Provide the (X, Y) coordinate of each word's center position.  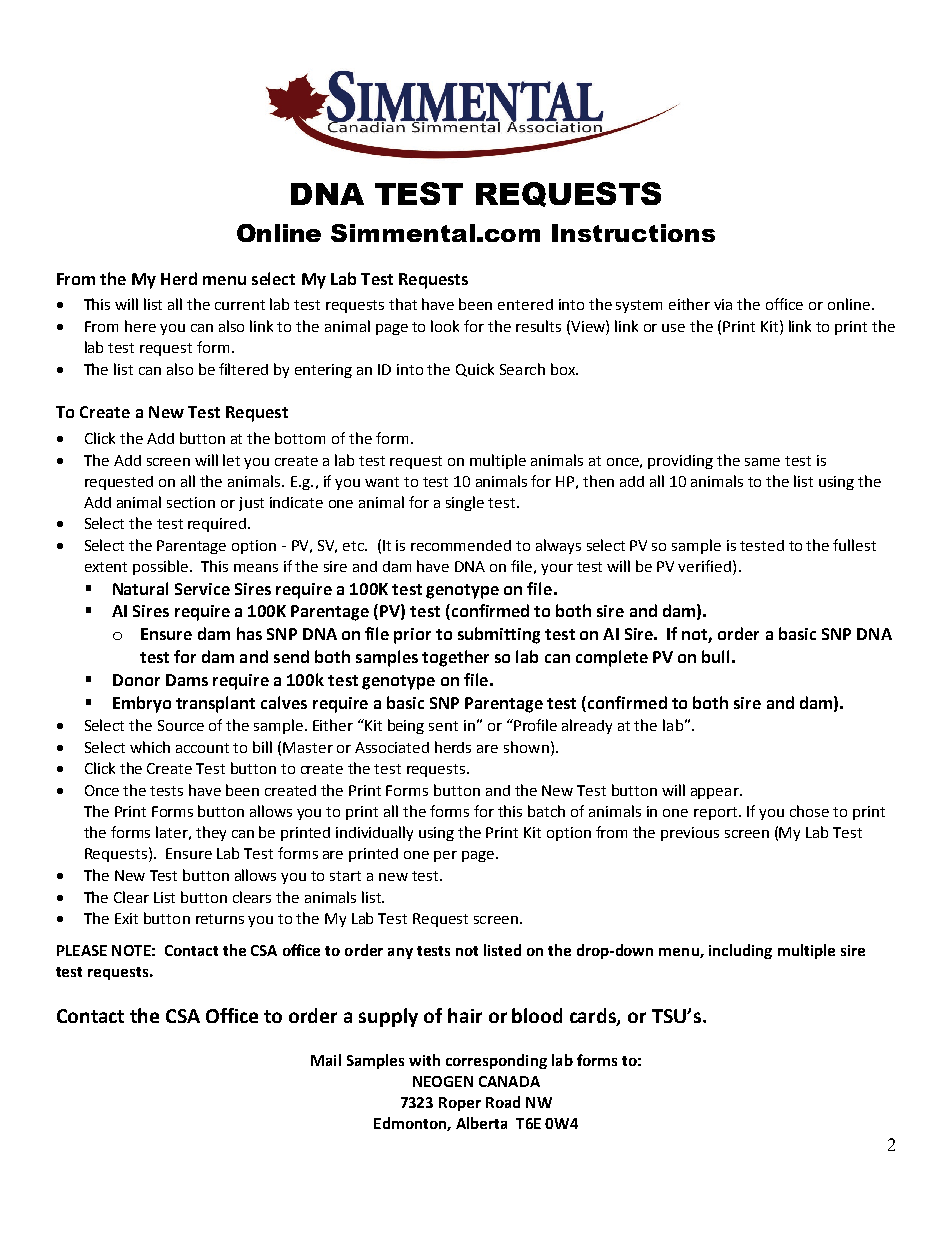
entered (525, 304)
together (455, 658)
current (240, 305)
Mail (326, 1060)
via (723, 304)
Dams (187, 680)
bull (715, 656)
